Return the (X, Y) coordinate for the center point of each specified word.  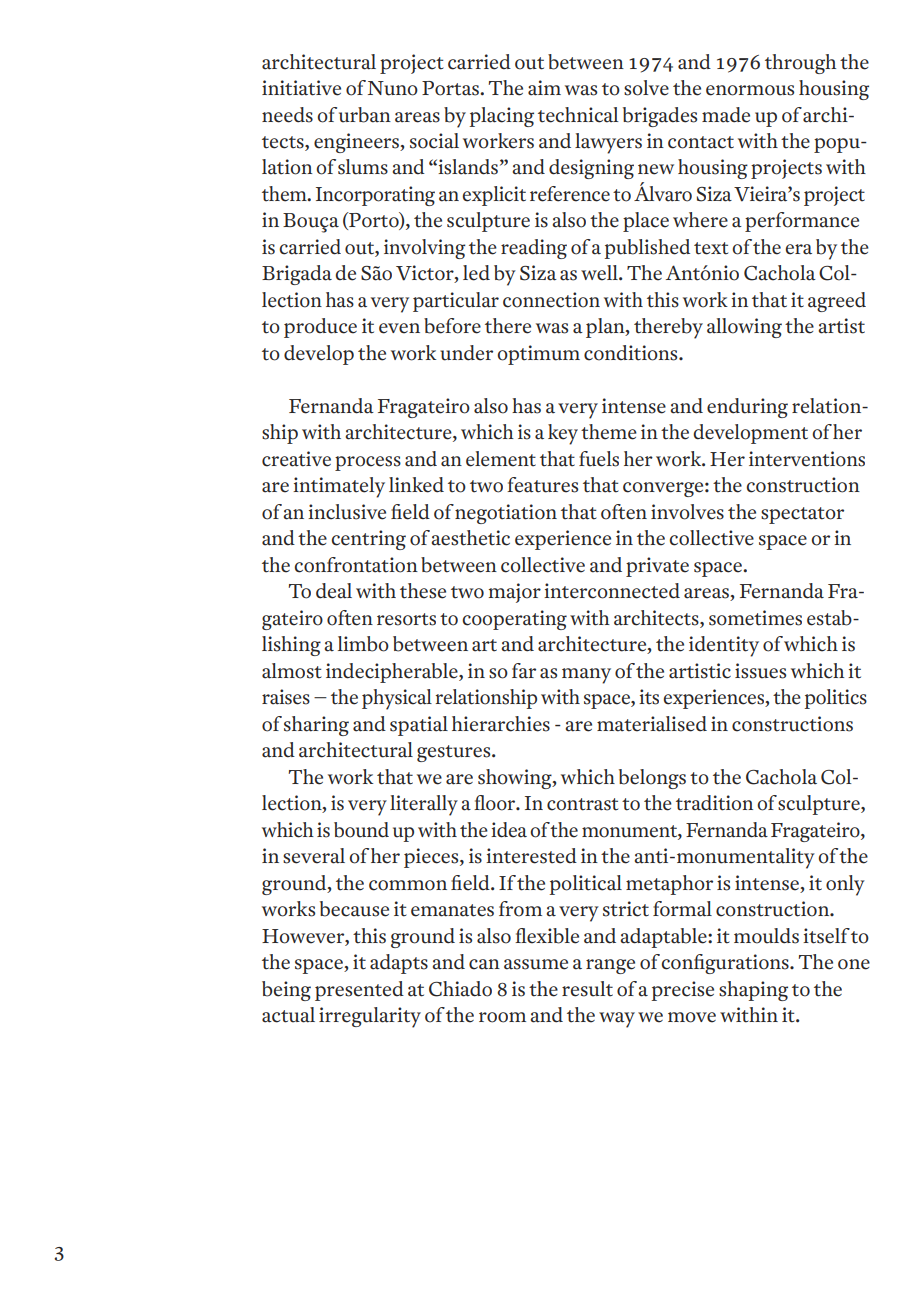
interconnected (612, 591)
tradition (714, 803)
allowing (744, 328)
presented (359, 991)
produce (320, 328)
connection (551, 300)
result (587, 989)
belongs (652, 779)
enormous (750, 90)
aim (544, 88)
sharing (316, 726)
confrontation (356, 565)
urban (365, 115)
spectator (802, 515)
